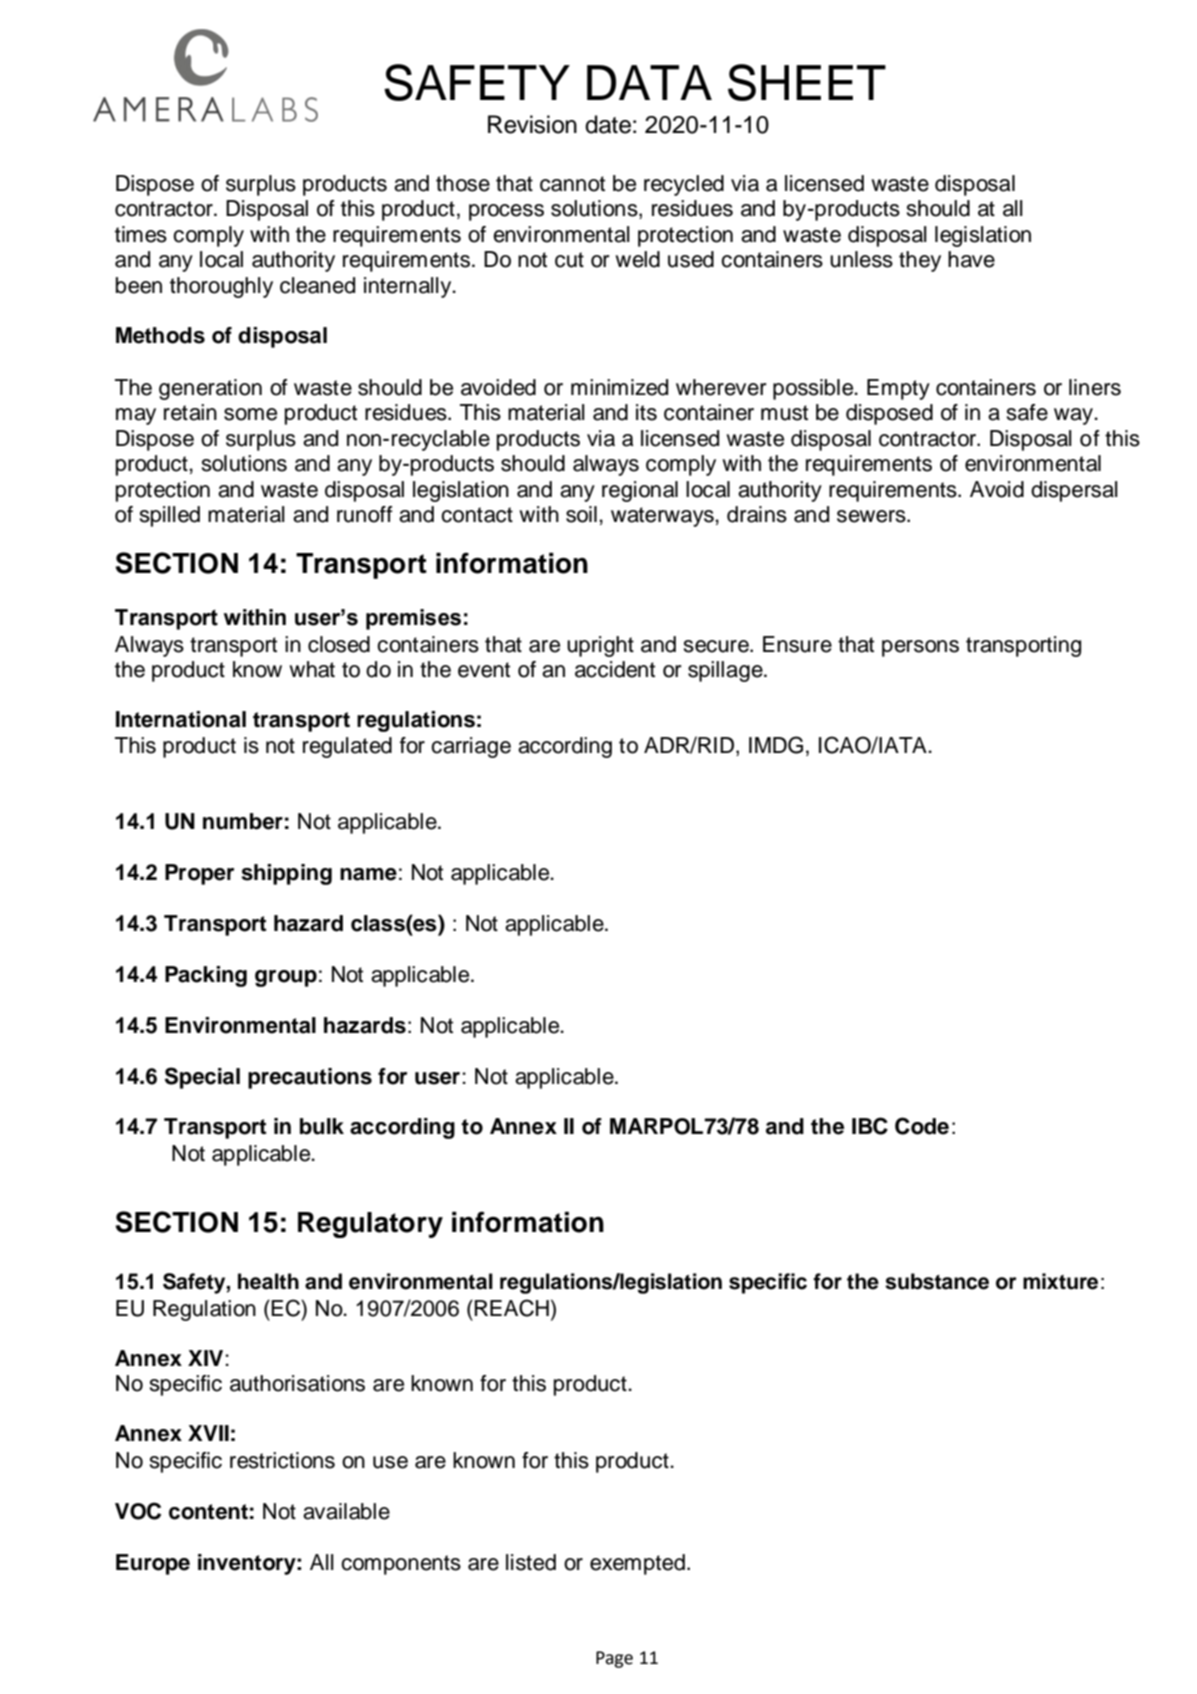  I want to click on have, so click(971, 259).
